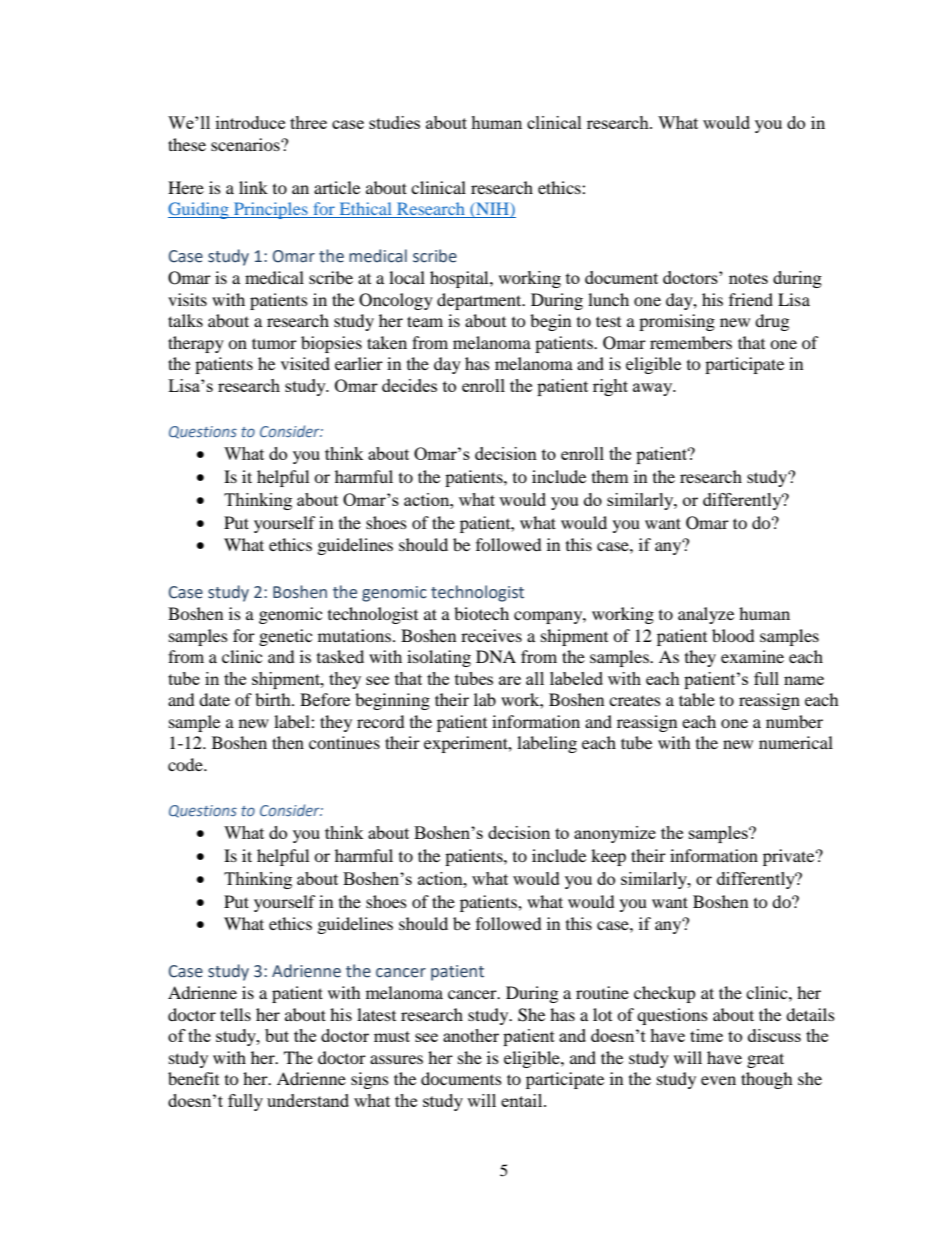  I want to click on notes, so click(748, 278).
